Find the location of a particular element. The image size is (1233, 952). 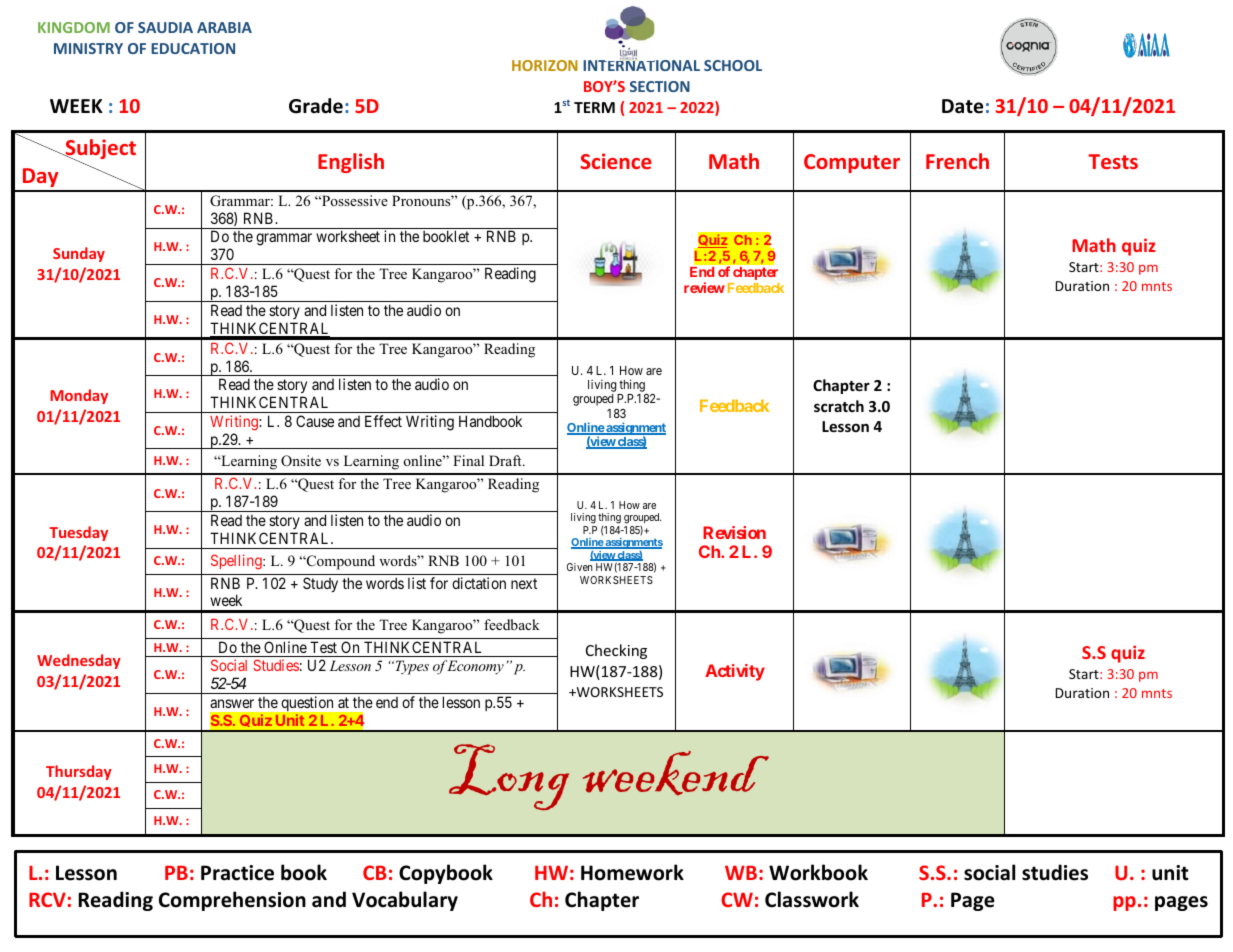

EDUCATION is located at coordinates (193, 48).
